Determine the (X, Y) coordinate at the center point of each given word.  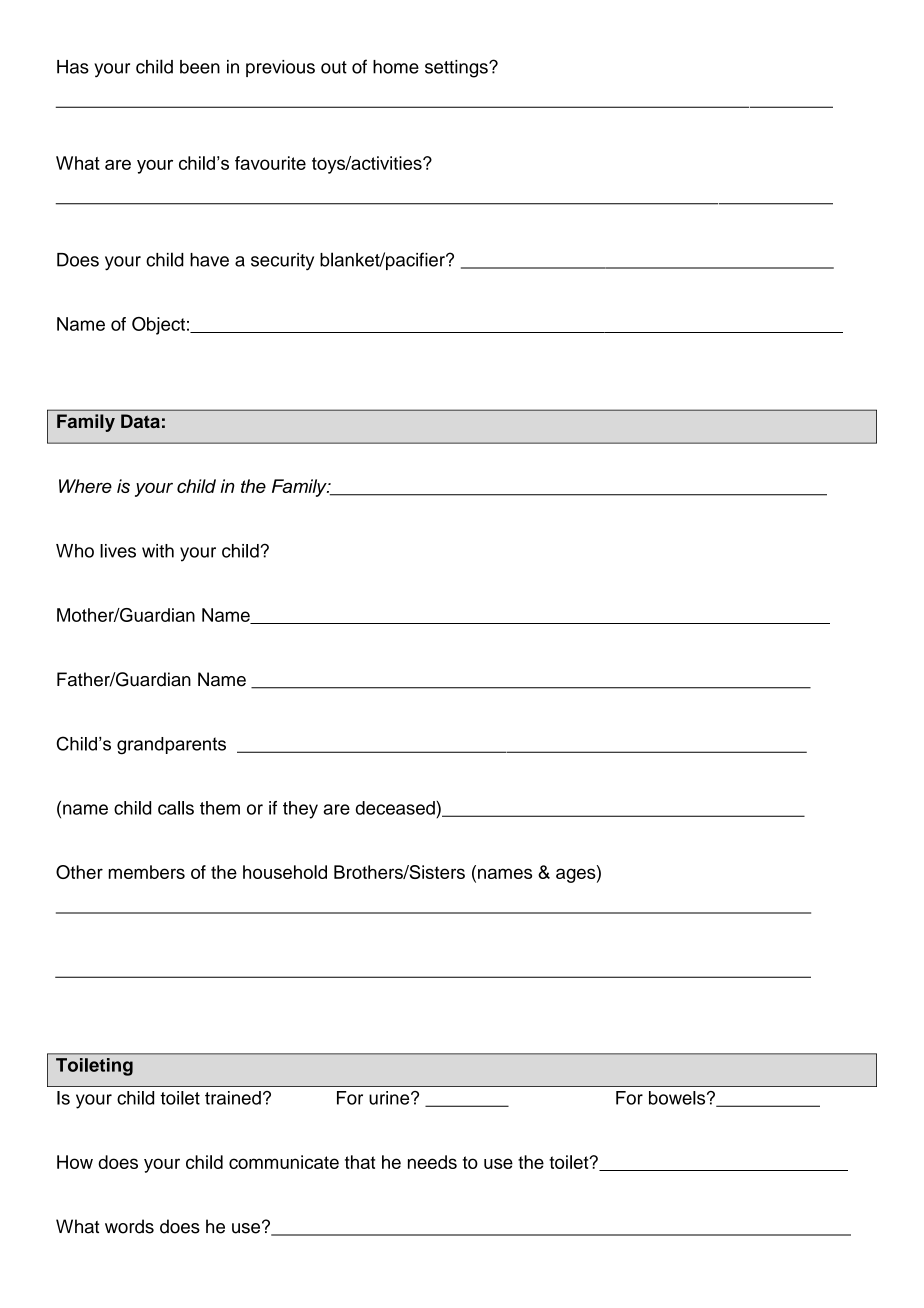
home (396, 67)
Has (73, 67)
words (129, 1226)
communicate (284, 1162)
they (300, 810)
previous (280, 68)
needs (432, 1162)
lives (118, 551)
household (285, 872)
